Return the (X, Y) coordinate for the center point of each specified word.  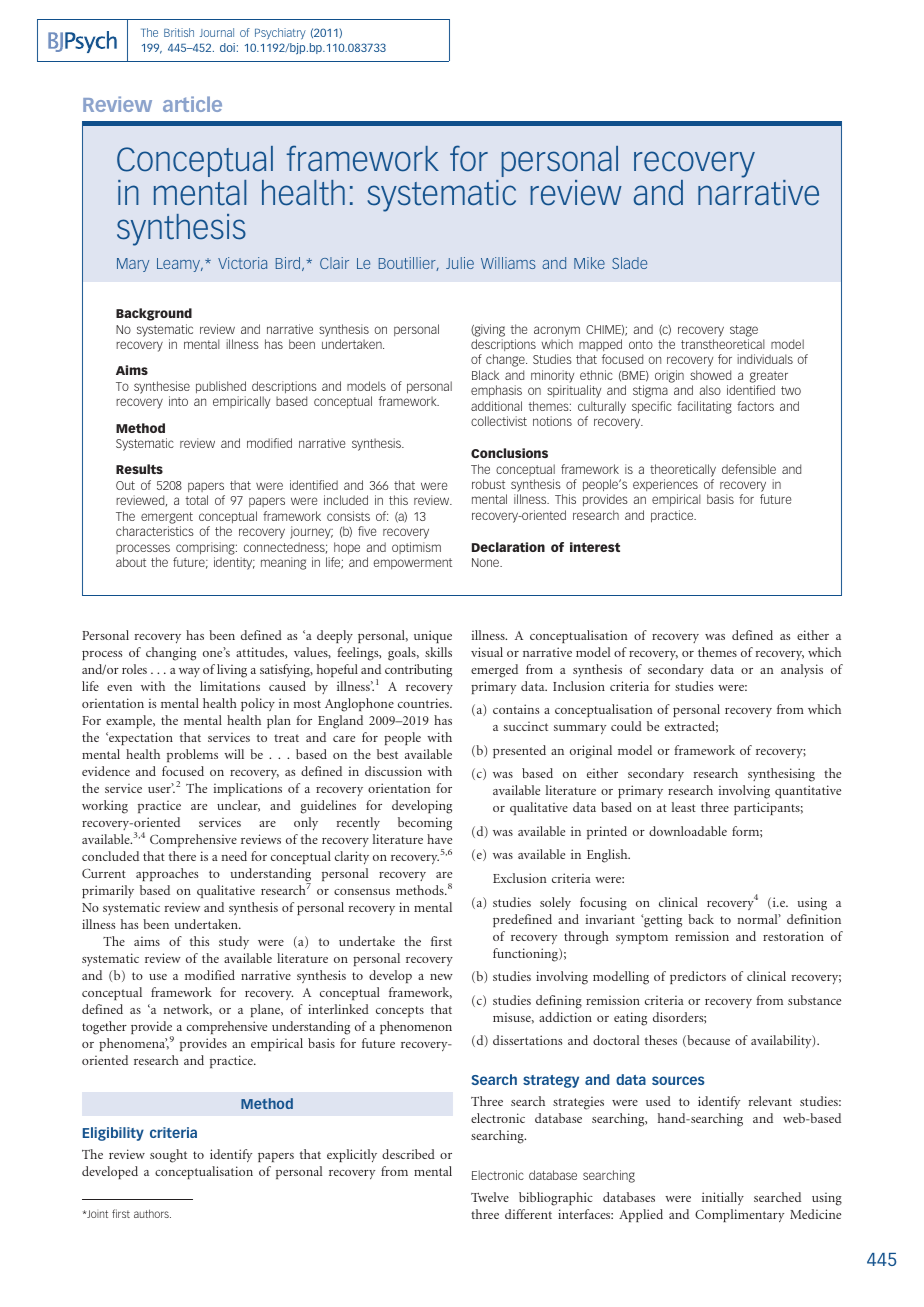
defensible (749, 469)
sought (168, 1156)
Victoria (242, 263)
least (684, 807)
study (234, 942)
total (196, 500)
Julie (460, 263)
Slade (629, 263)
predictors (698, 977)
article (192, 104)
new (441, 977)
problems (192, 755)
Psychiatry (280, 33)
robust (488, 484)
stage (744, 331)
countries (424, 703)
